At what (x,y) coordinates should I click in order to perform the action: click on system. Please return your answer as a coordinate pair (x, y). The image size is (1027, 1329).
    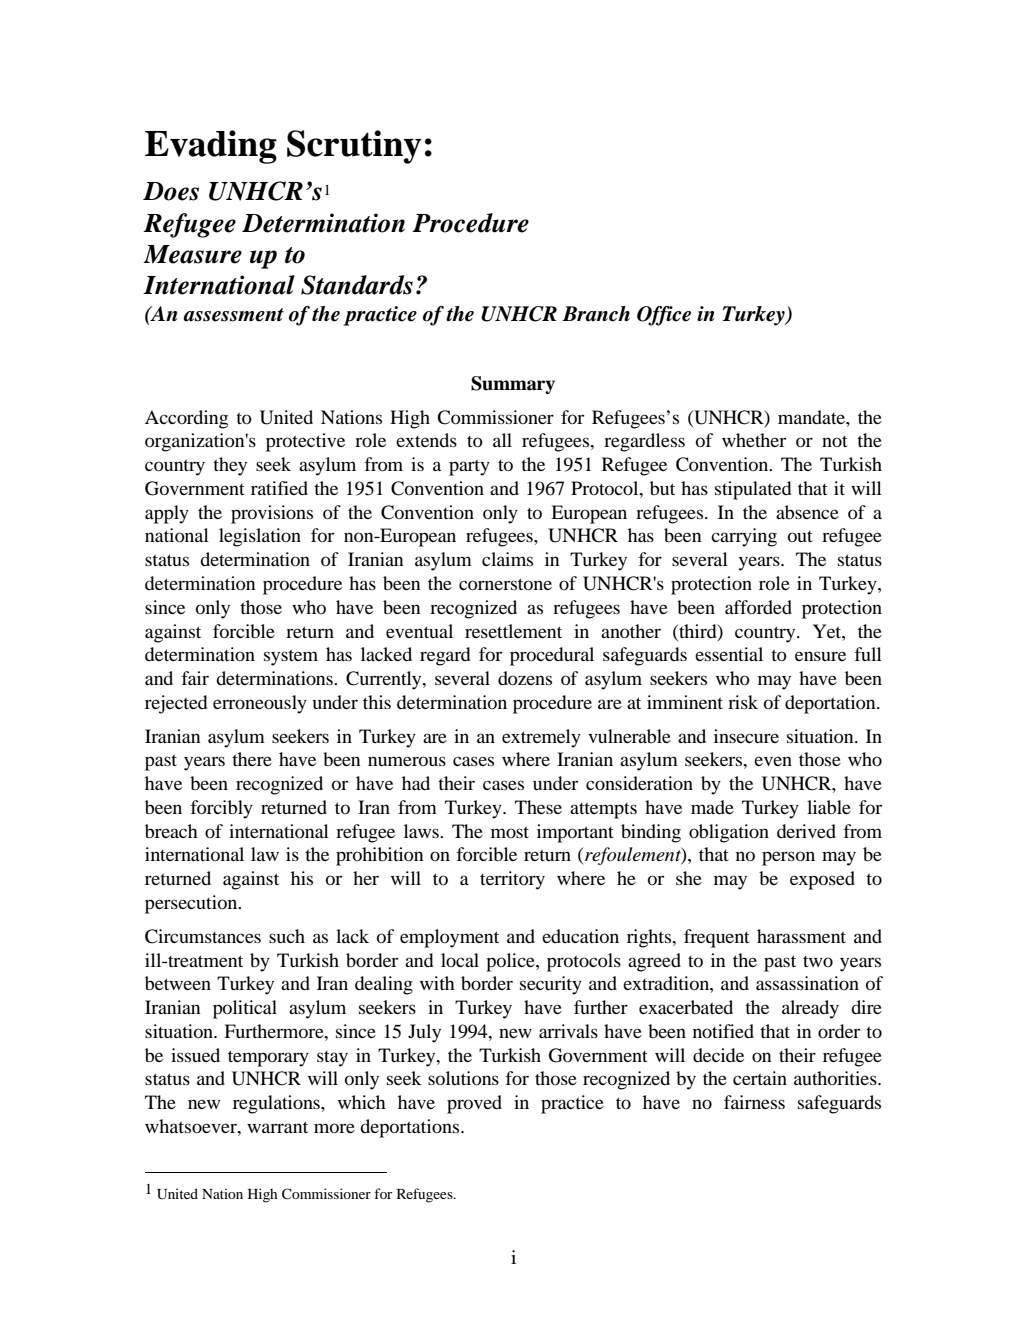
    Looking at the image, I should click on (291, 657).
